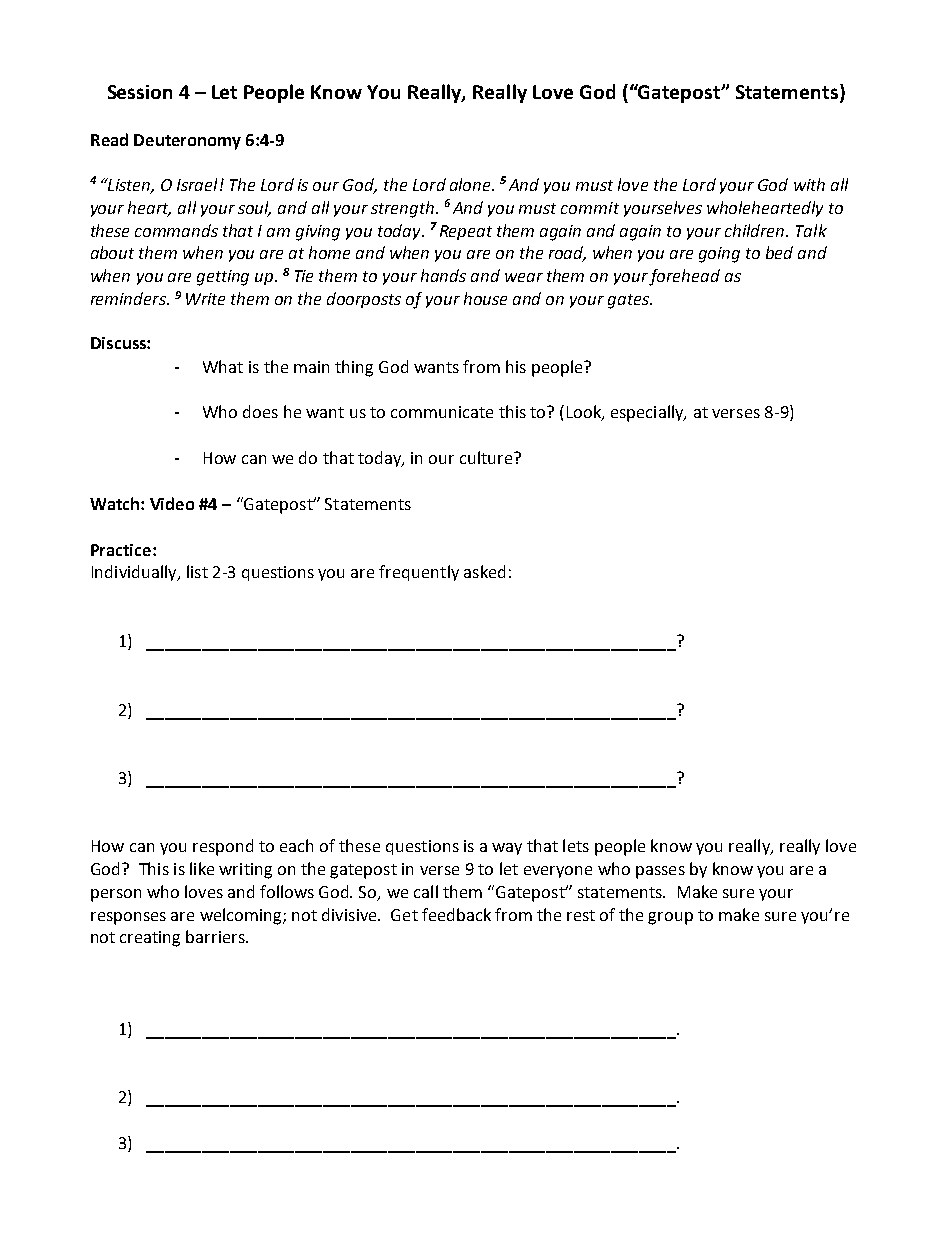 The width and height of the screenshot is (952, 1233). What do you see at coordinates (223, 366) in the screenshot?
I see `What` at bounding box center [223, 366].
